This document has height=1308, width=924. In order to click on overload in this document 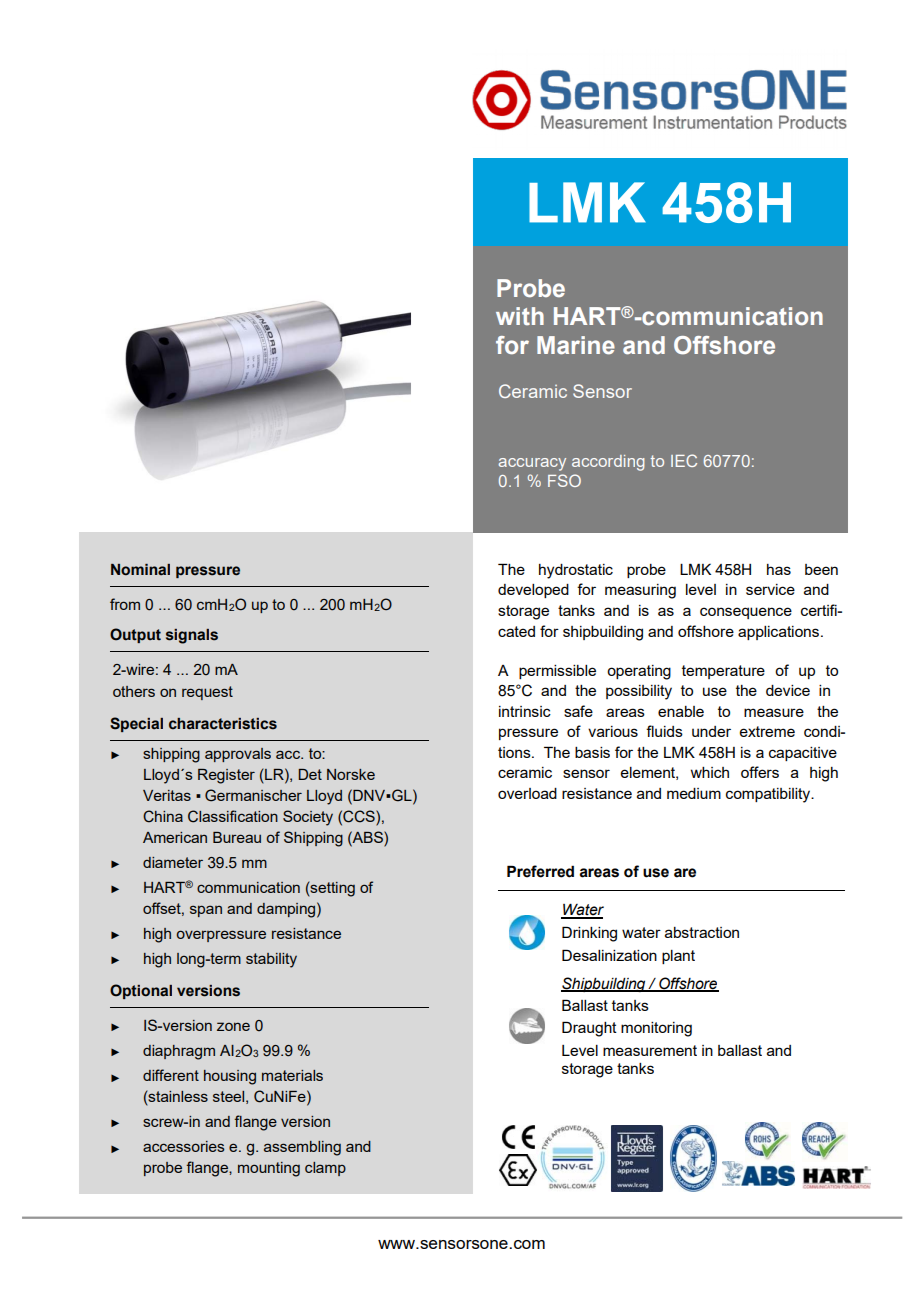, I will do `click(527, 793)`.
